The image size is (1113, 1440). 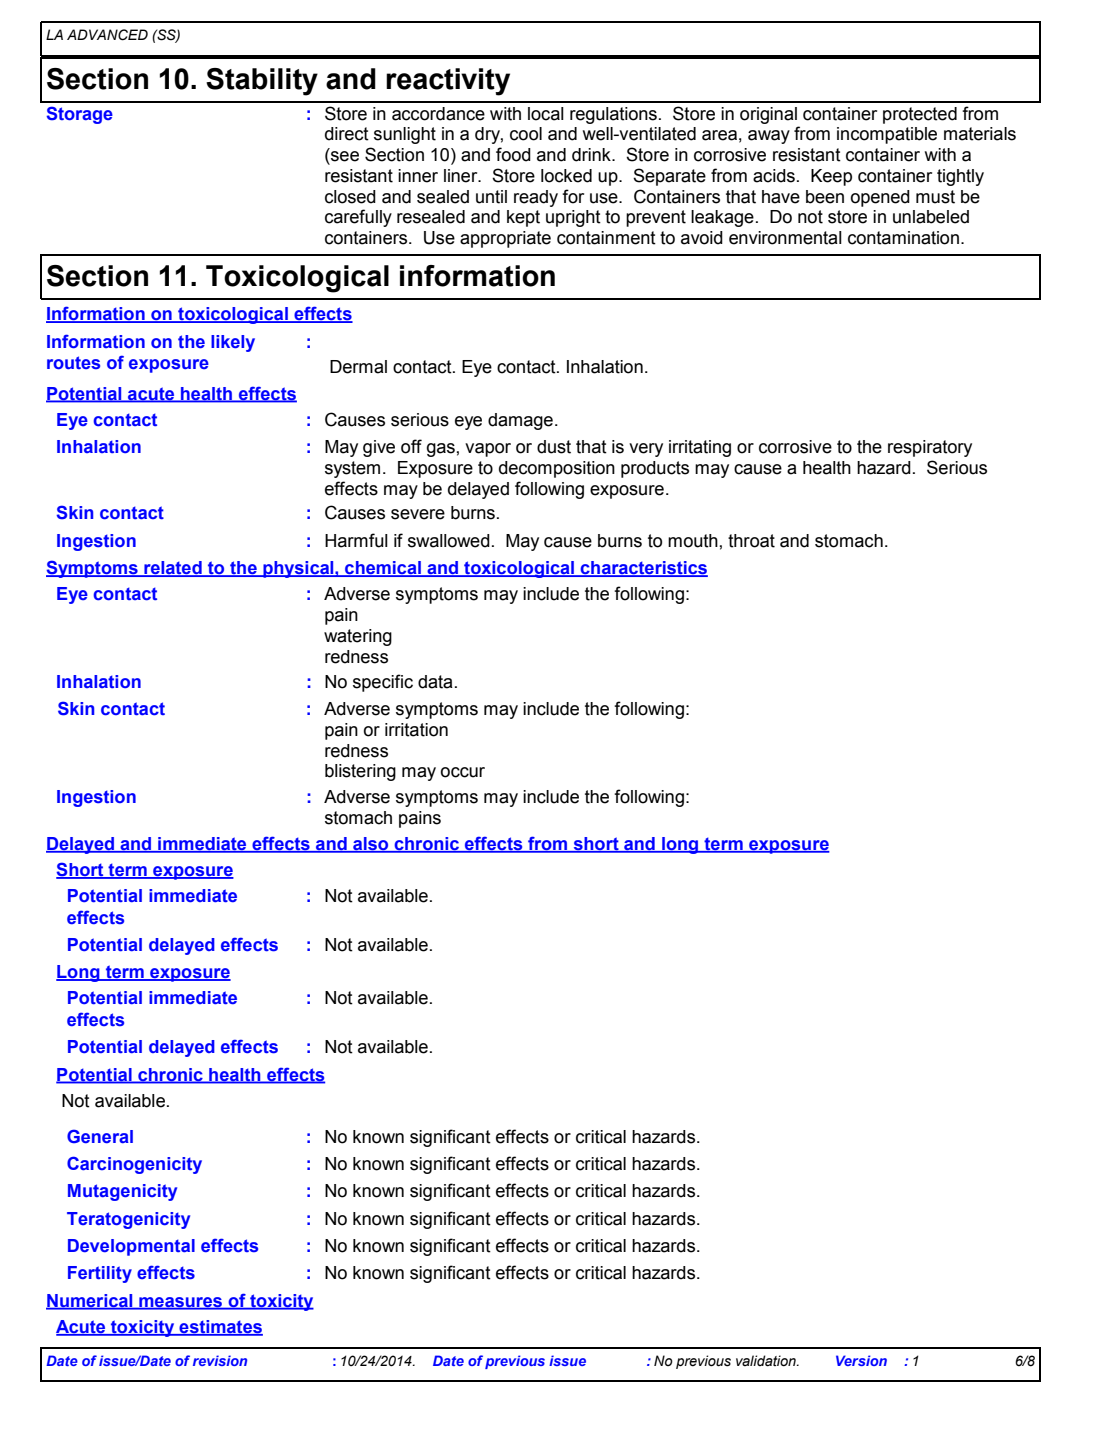 I want to click on decomposition, so click(x=557, y=469).
